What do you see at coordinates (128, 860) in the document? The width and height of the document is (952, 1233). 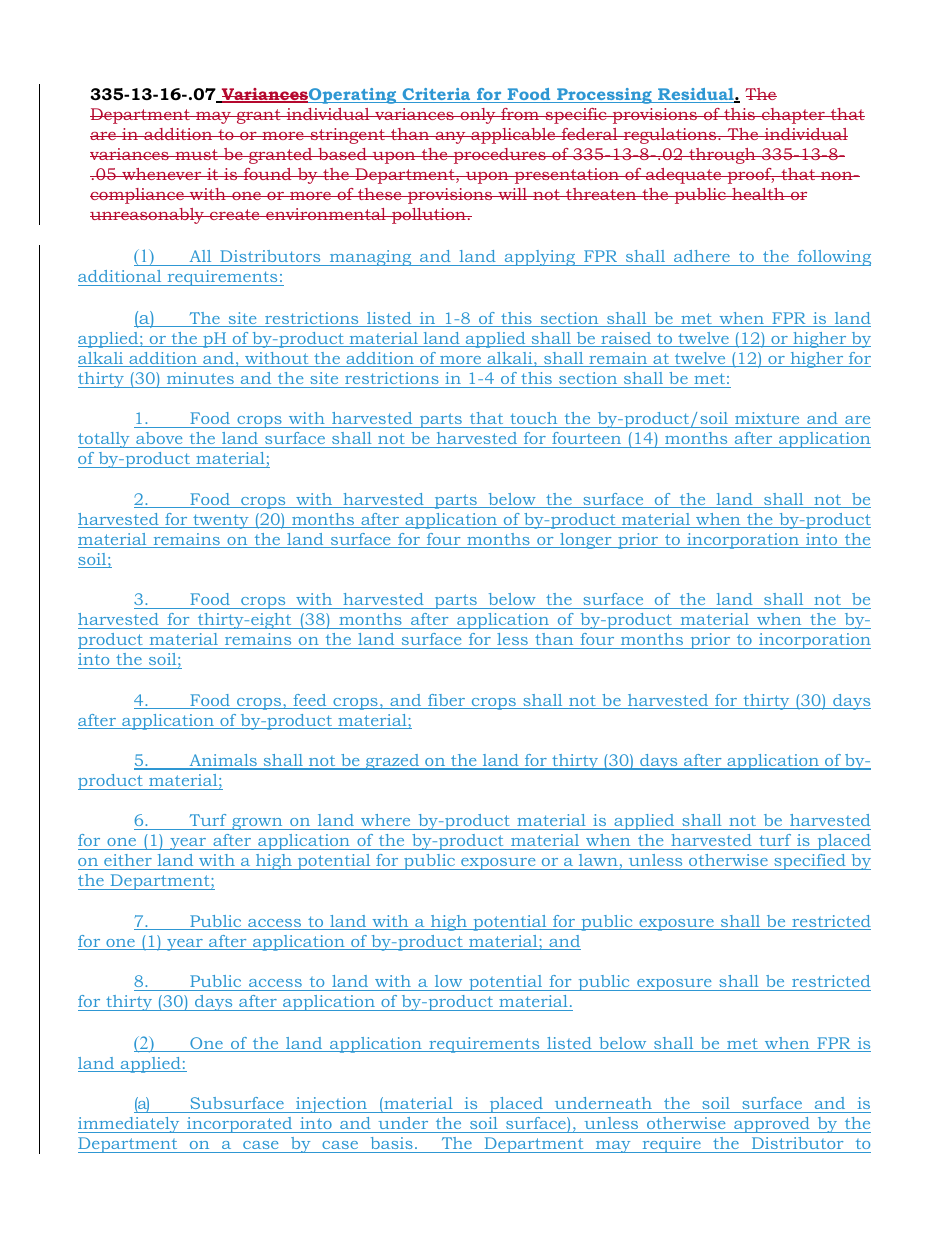 I see `either` at bounding box center [128, 860].
